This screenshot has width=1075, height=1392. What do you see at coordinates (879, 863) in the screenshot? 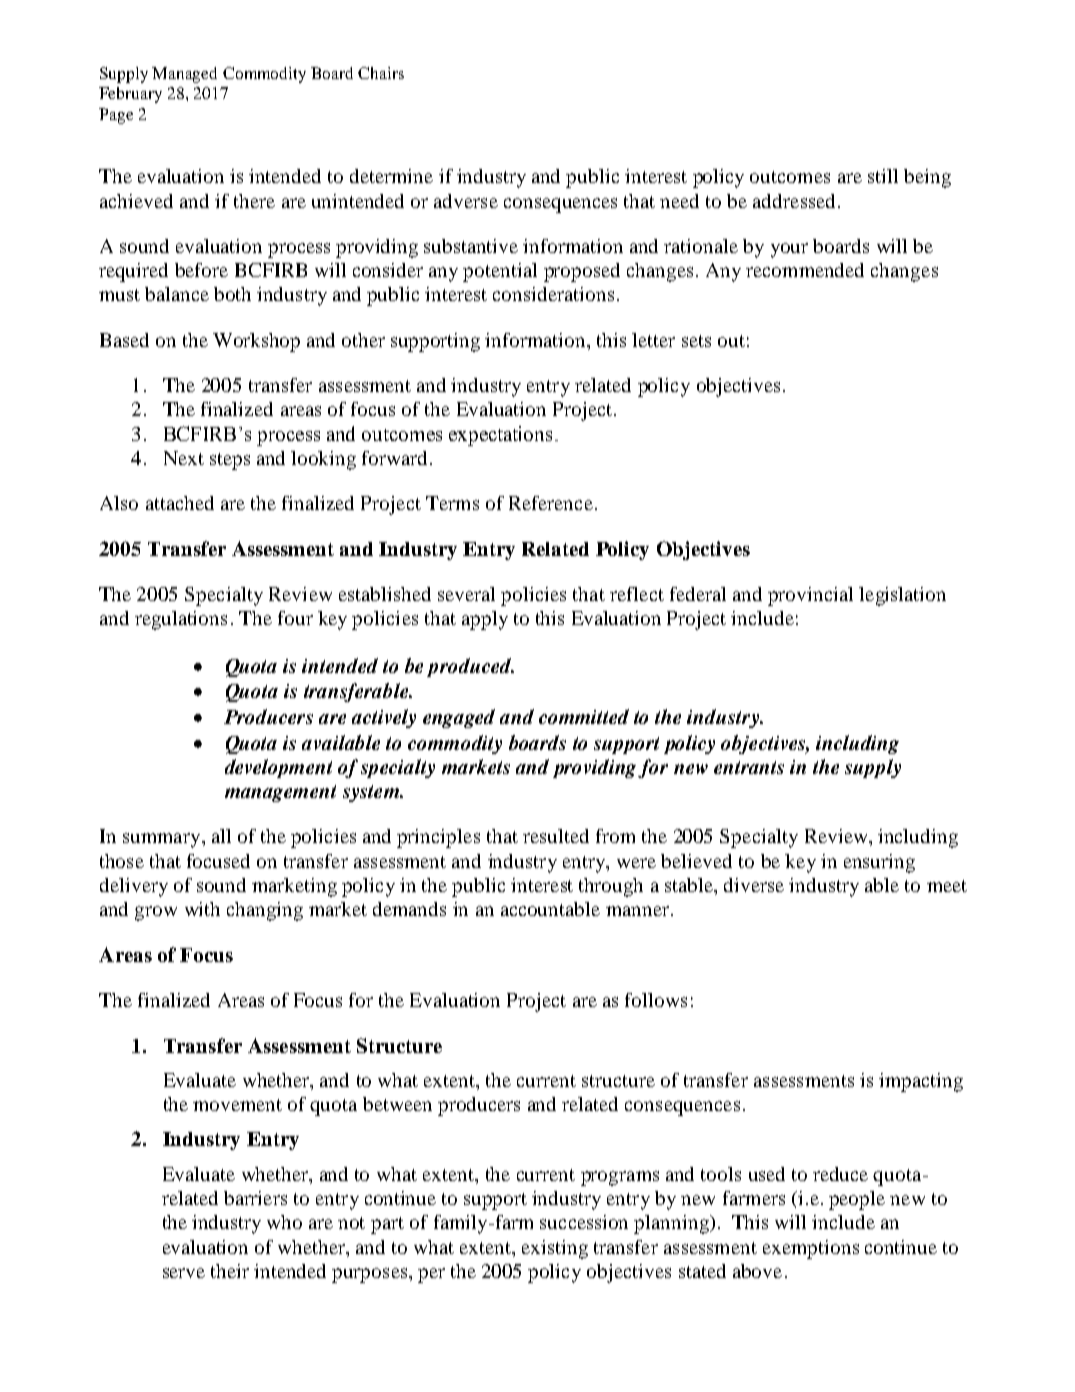
I see `ensuring` at bounding box center [879, 863].
